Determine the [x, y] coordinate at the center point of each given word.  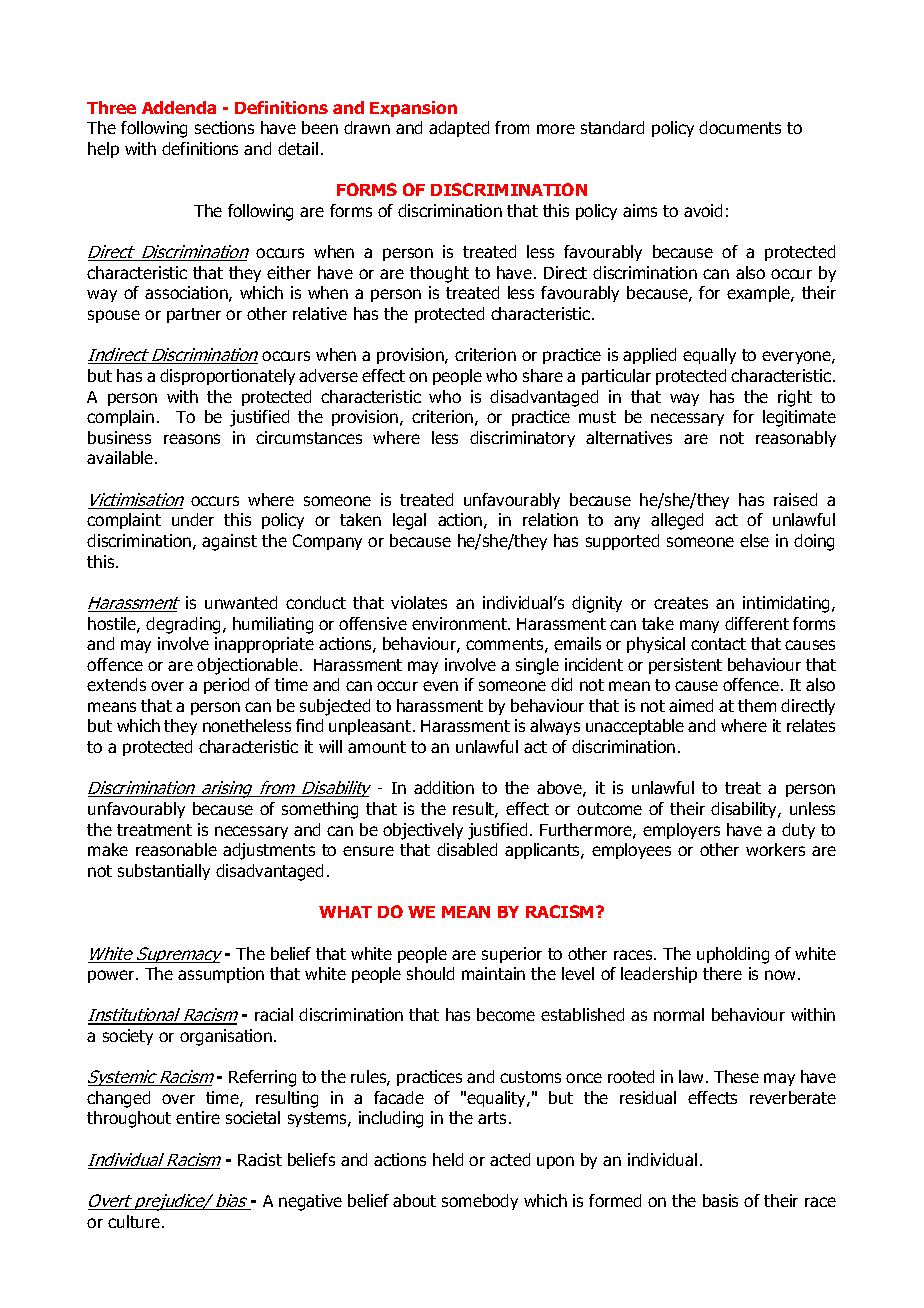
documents [740, 127]
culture [134, 1221]
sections [224, 127]
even [440, 686]
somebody [480, 1202]
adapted [459, 129]
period [226, 686]
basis [720, 1200]
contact [718, 644]
